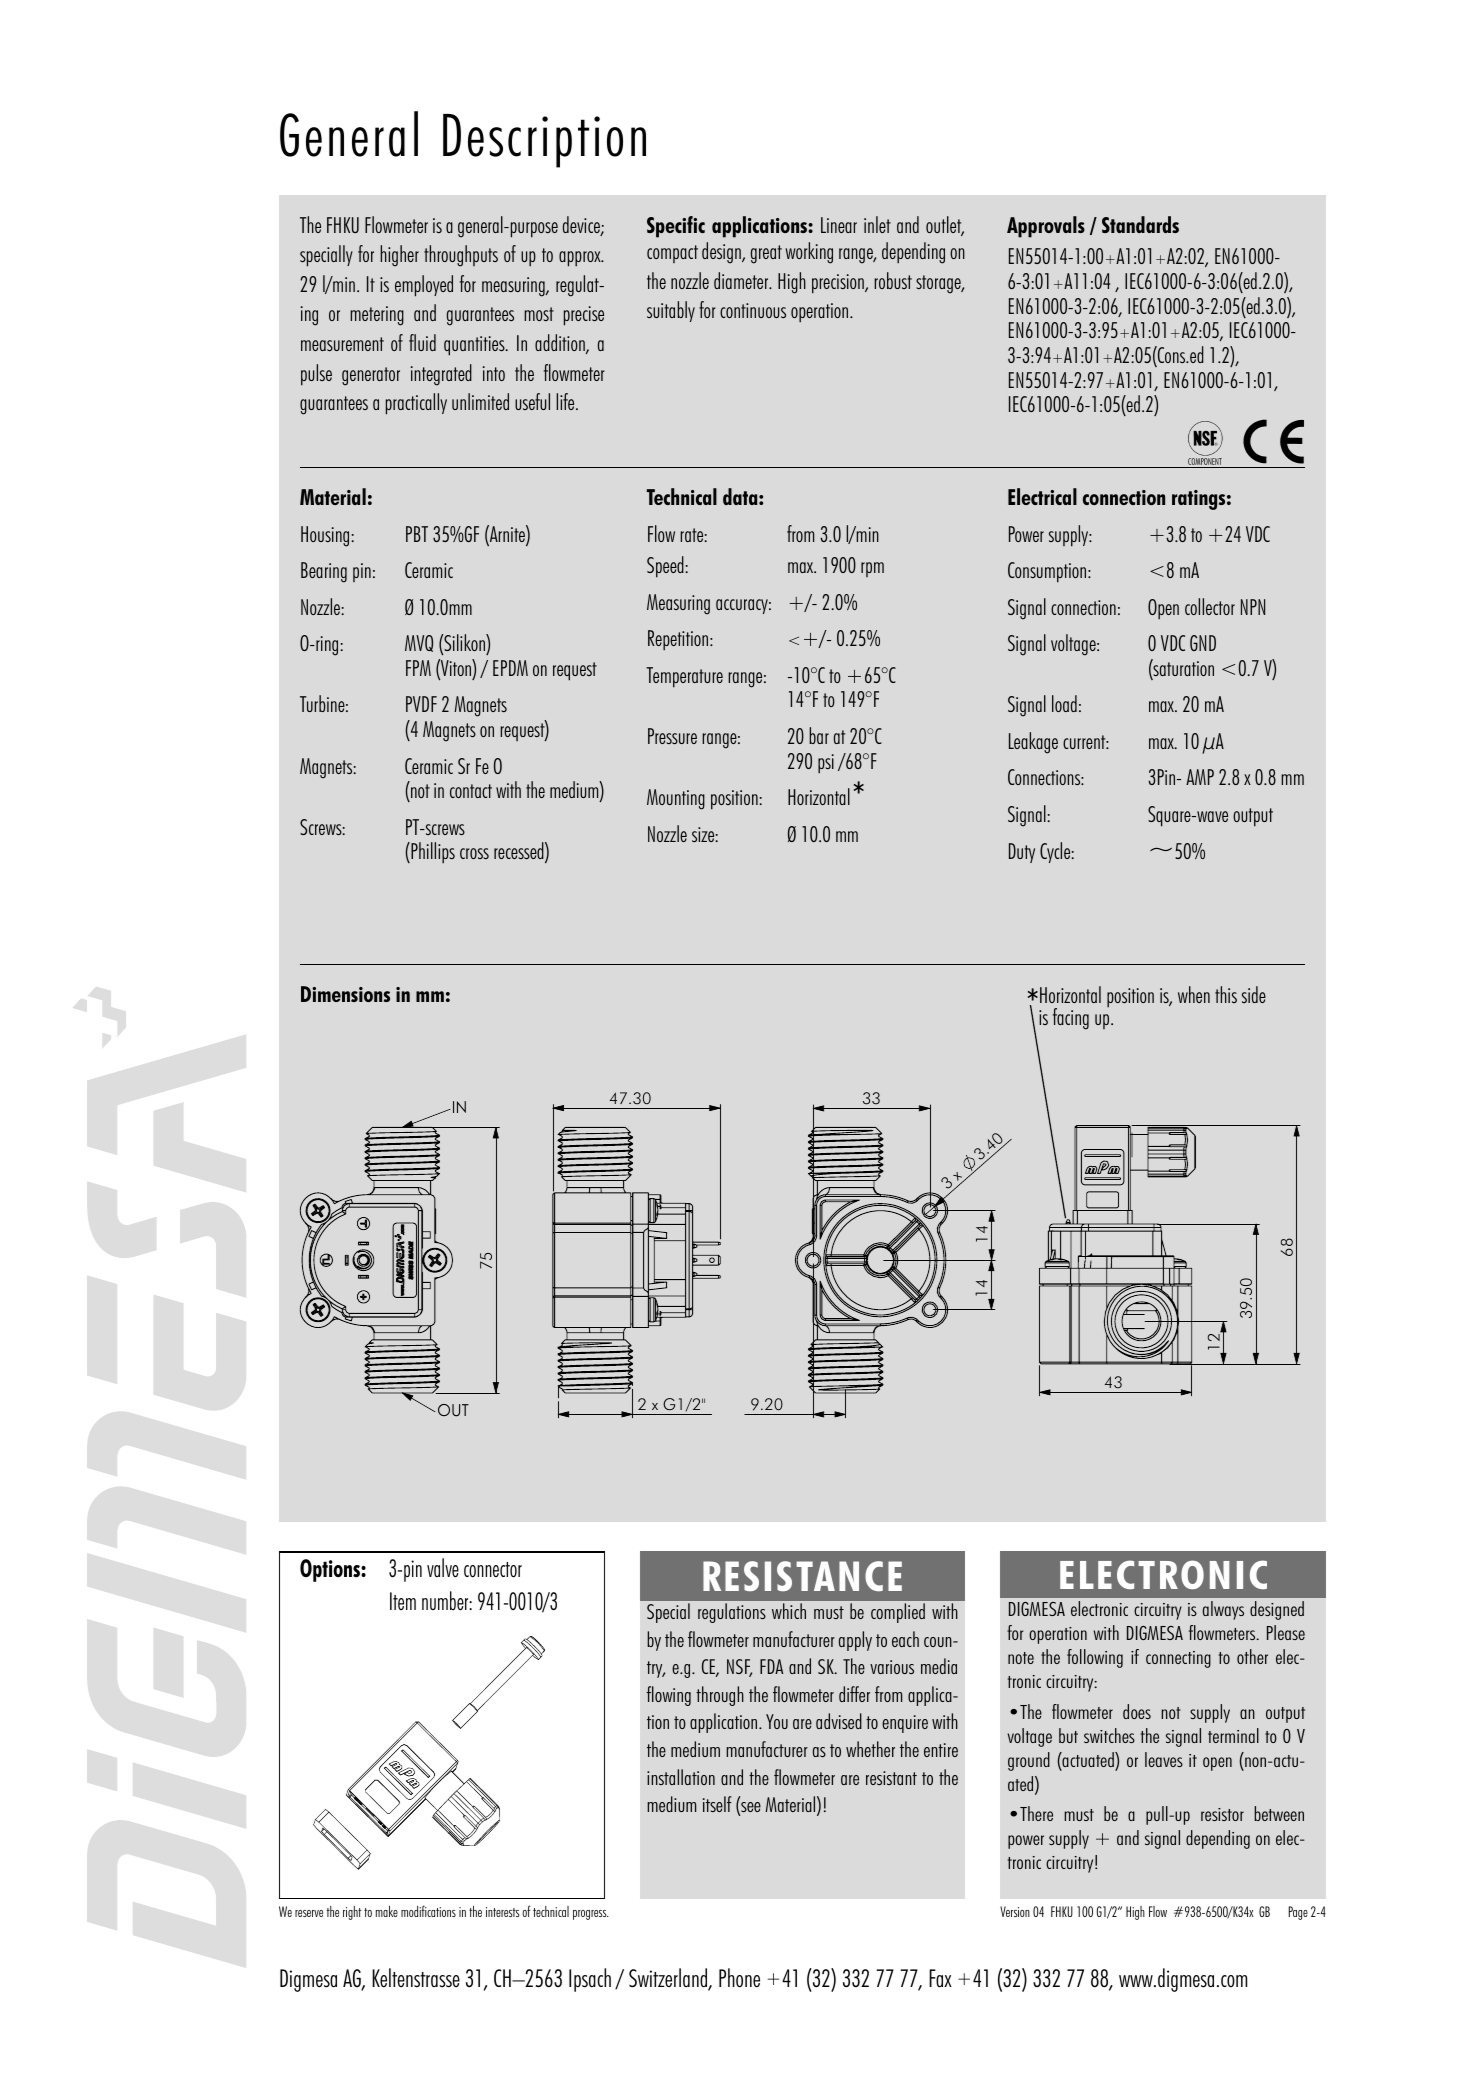 This screenshot has width=1466, height=2074. What do you see at coordinates (739, 1977) in the screenshot?
I see `Phone` at bounding box center [739, 1977].
